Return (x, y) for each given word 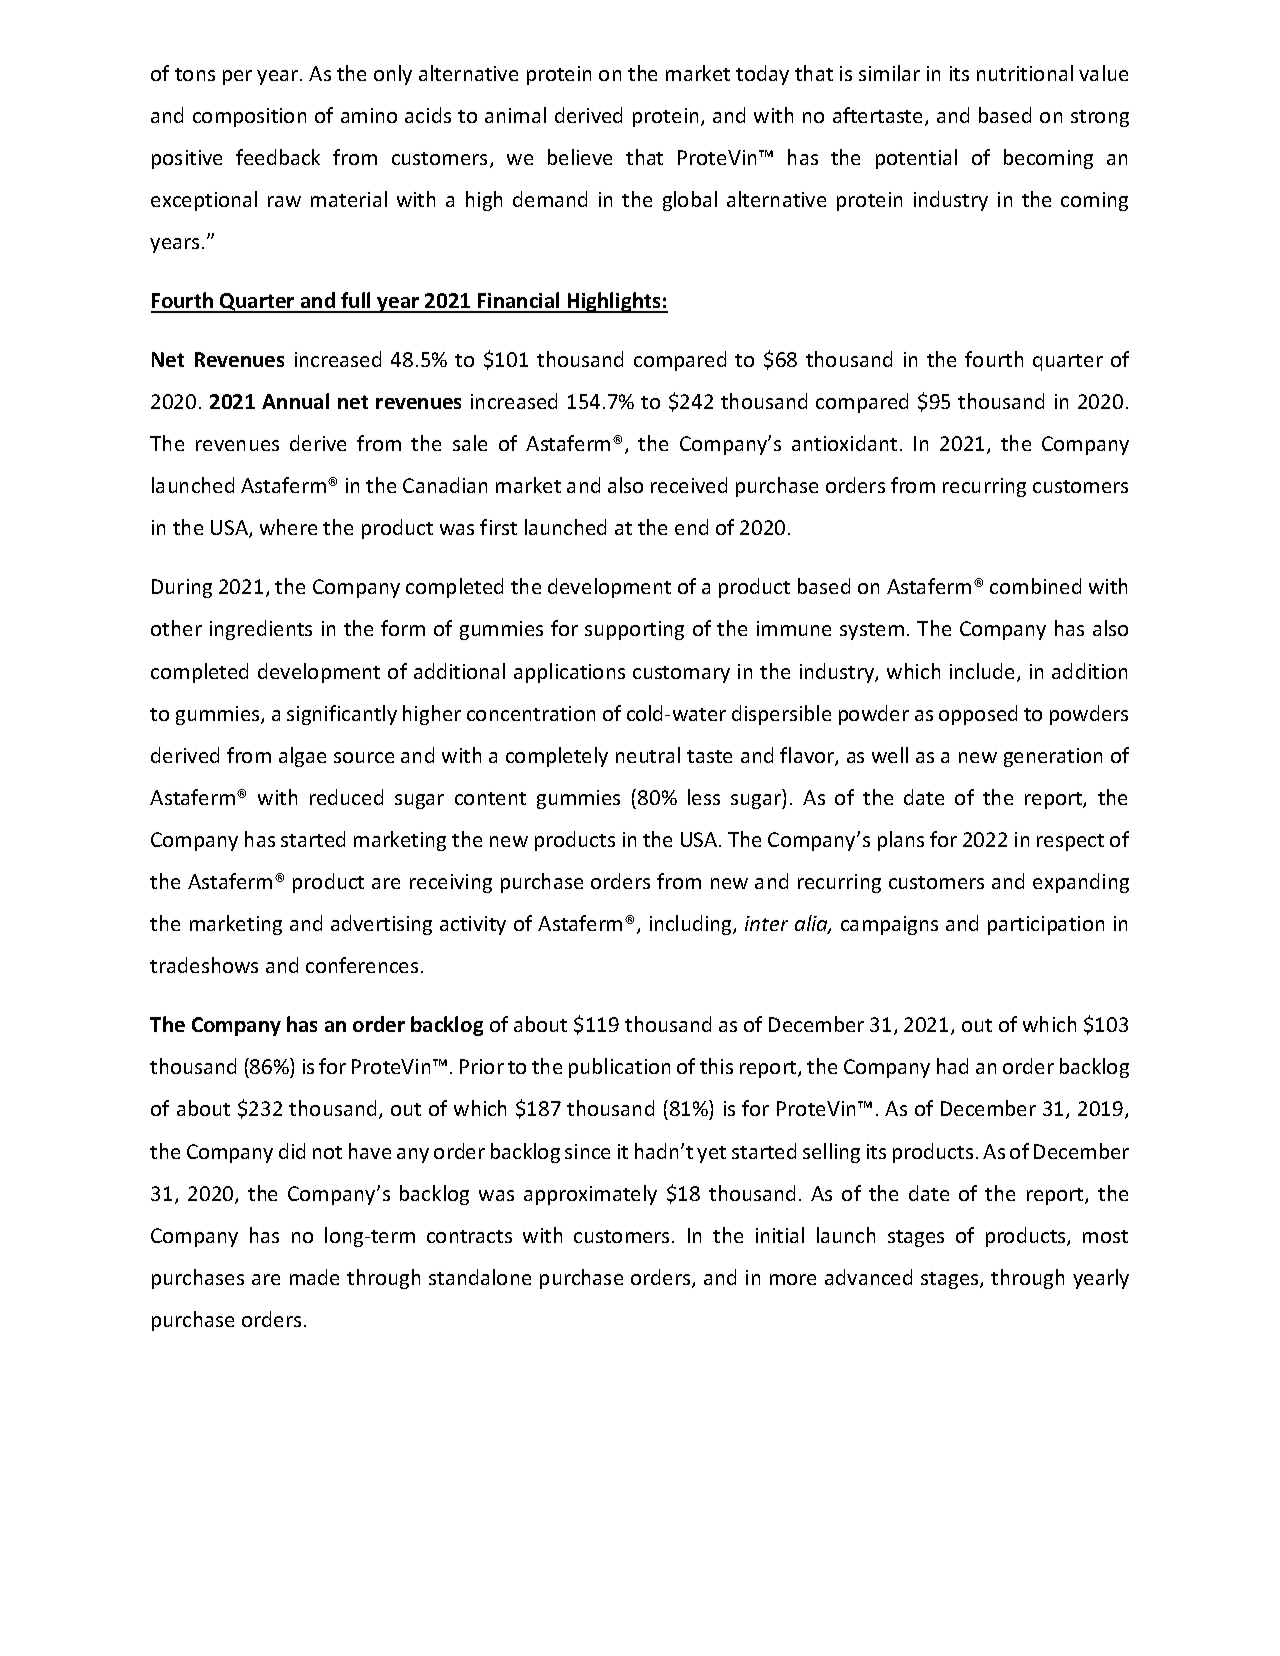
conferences (362, 965)
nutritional (1025, 73)
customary (681, 674)
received (689, 485)
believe (580, 157)
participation (1046, 925)
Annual (295, 401)
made (314, 1277)
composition (249, 117)
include (984, 672)
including (692, 925)
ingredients (261, 630)
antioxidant (844, 443)
